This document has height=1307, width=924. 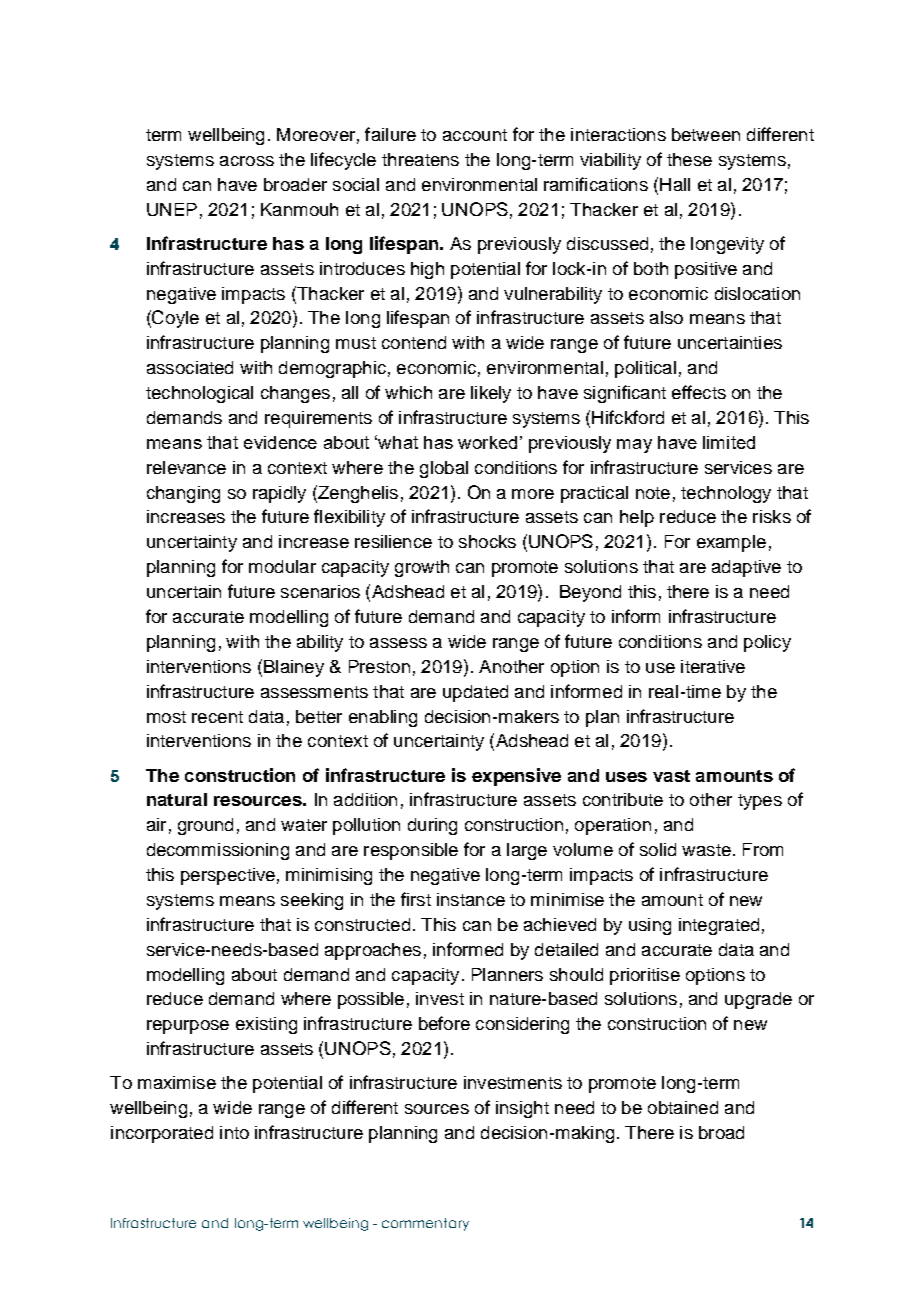 I want to click on iterative, so click(x=713, y=666).
